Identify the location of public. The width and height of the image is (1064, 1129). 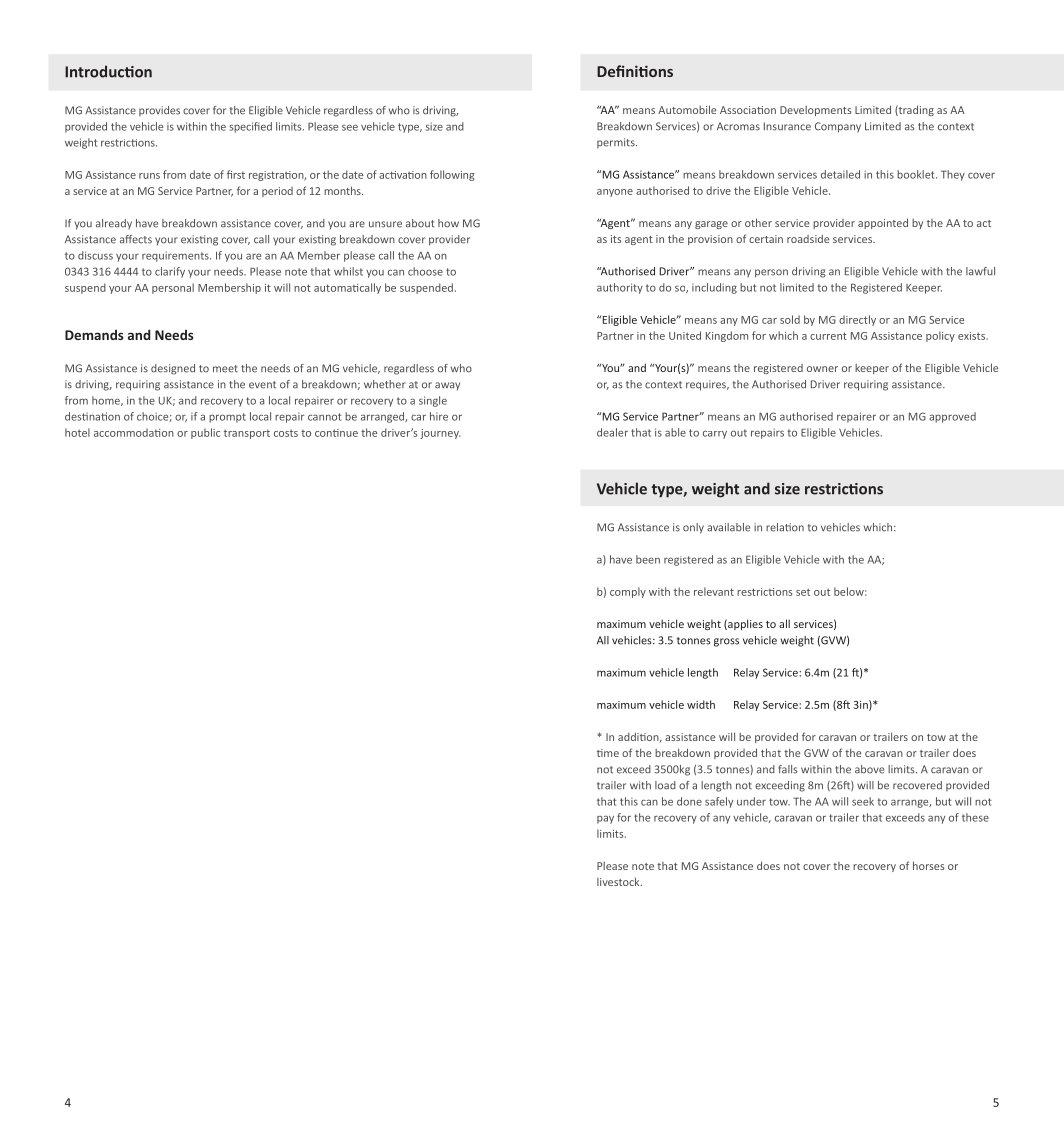
(205, 433).
